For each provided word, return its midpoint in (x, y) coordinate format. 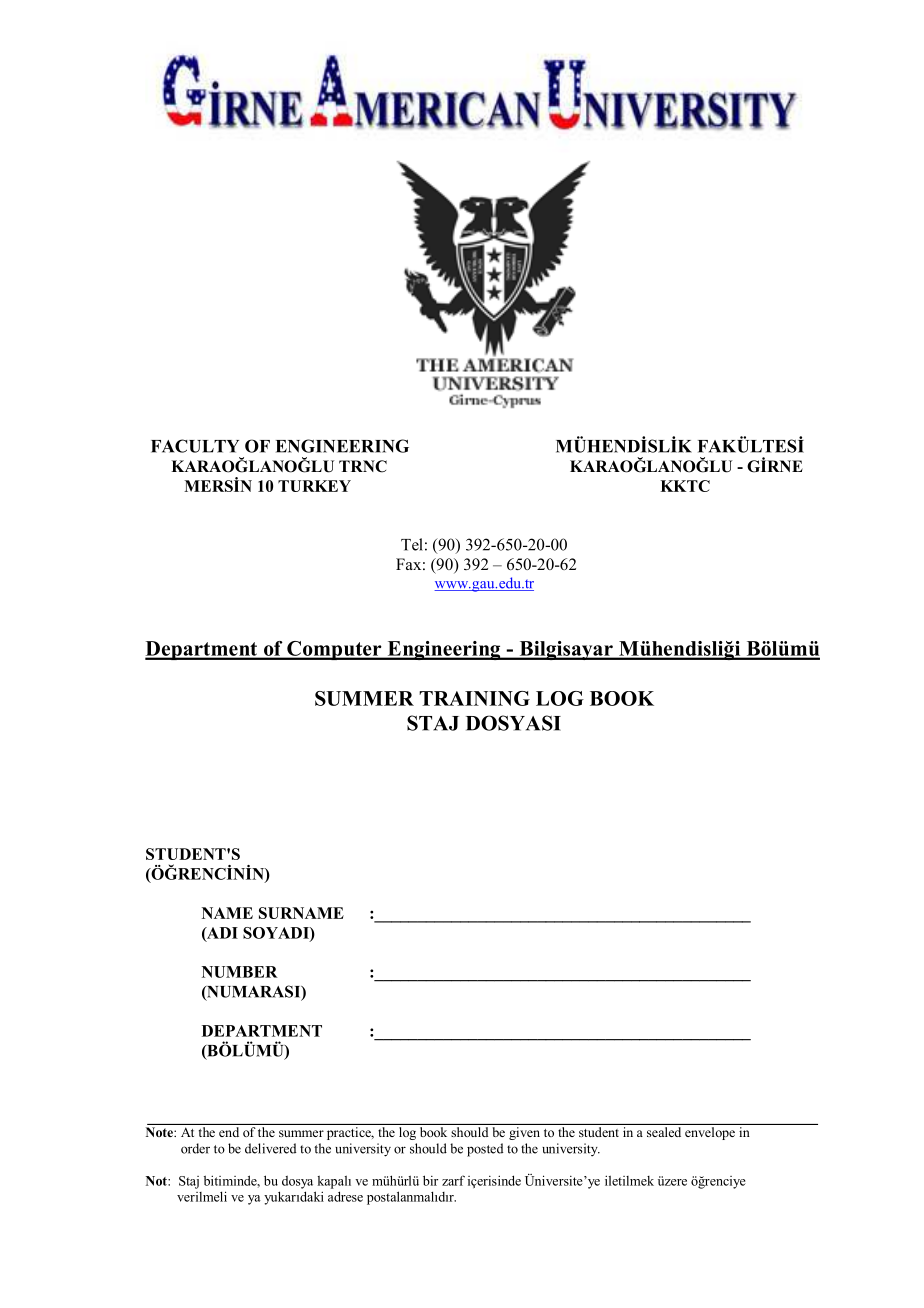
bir (430, 1180)
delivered (270, 1148)
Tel (412, 544)
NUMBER (240, 972)
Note (160, 1132)
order (195, 1148)
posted (485, 1150)
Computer (334, 650)
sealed (664, 1132)
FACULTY (195, 446)
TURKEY (314, 486)
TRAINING (474, 698)
